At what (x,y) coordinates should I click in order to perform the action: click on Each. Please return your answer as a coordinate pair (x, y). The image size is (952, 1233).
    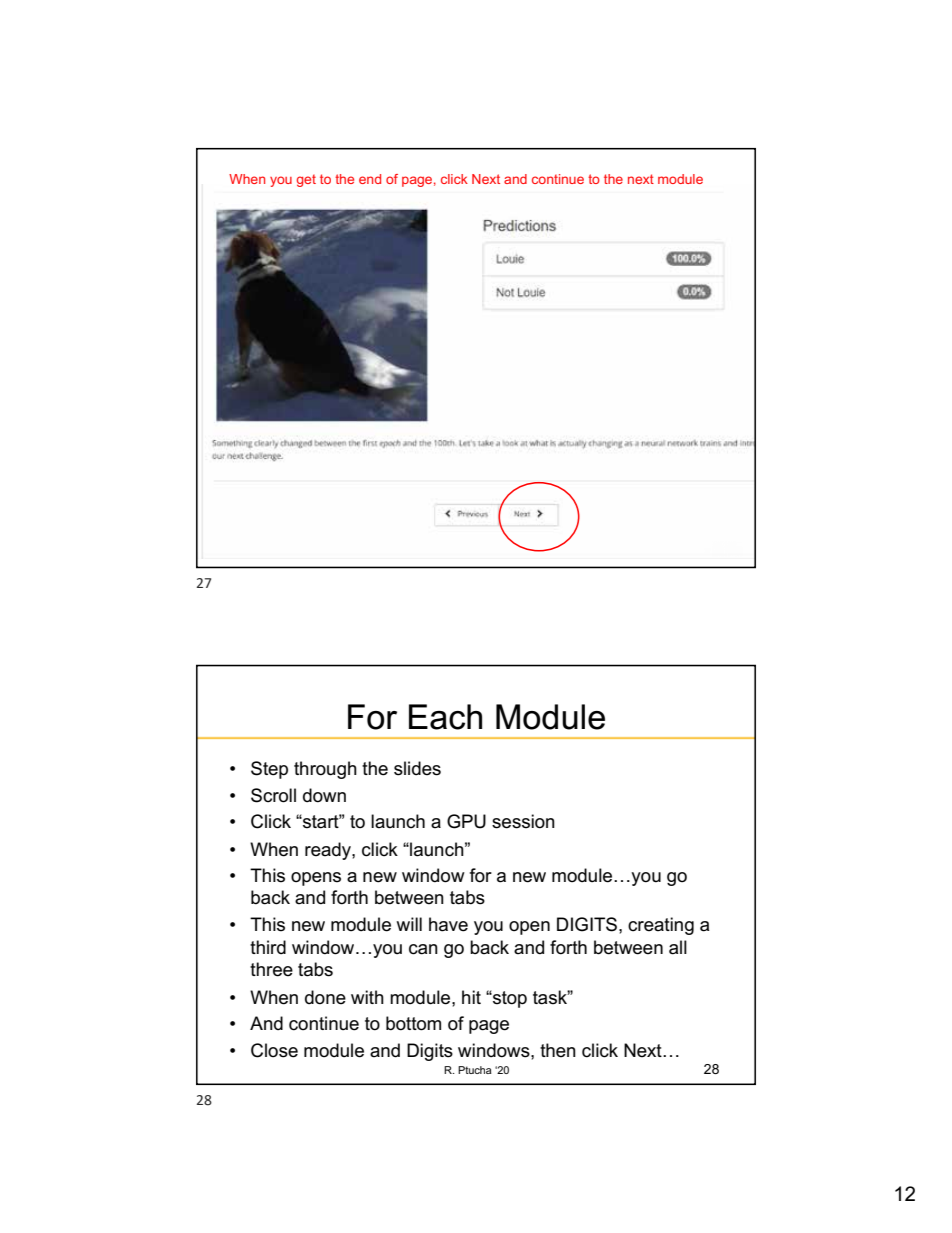
    Looking at the image, I should click on (445, 717).
